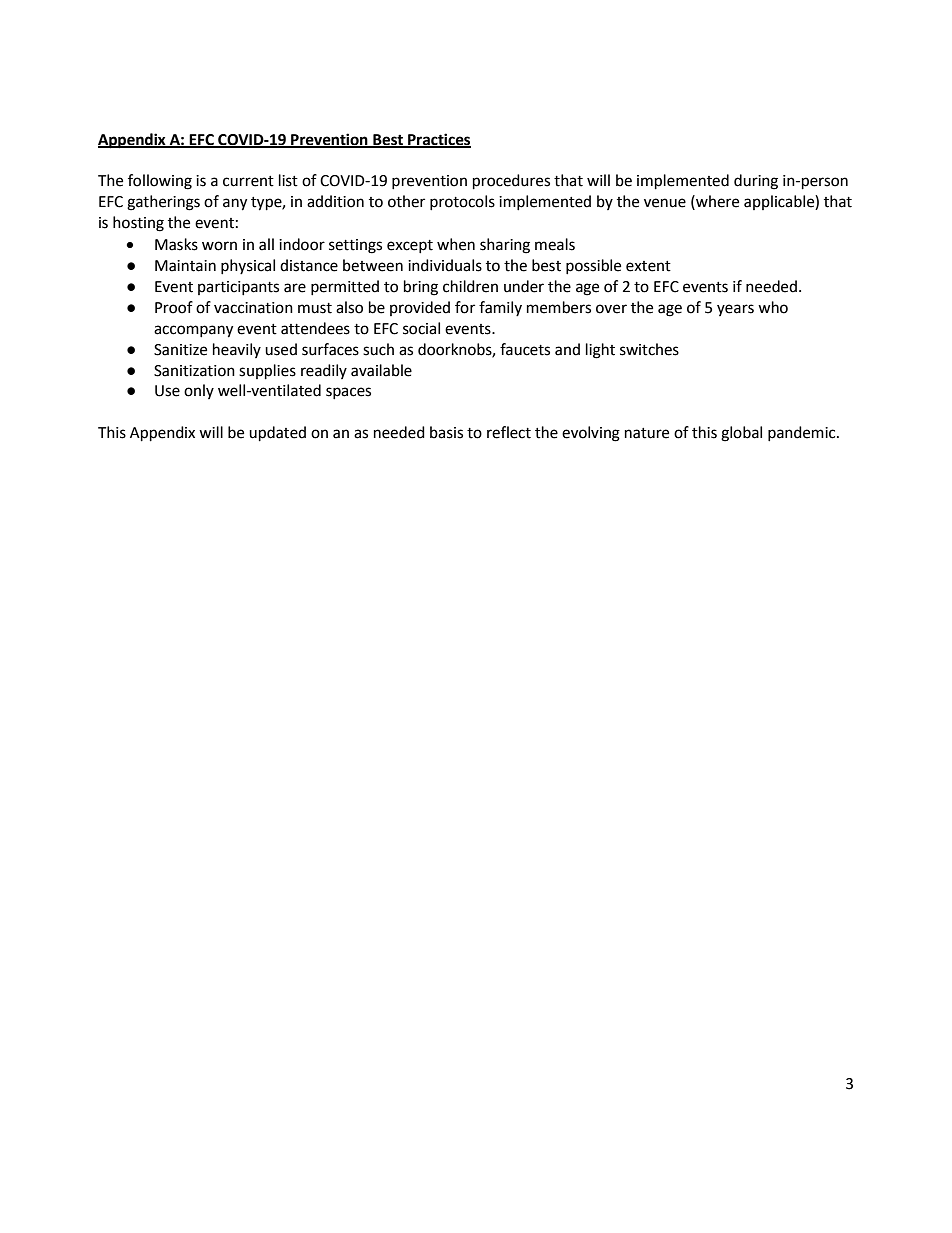  I want to click on basis, so click(446, 432).
